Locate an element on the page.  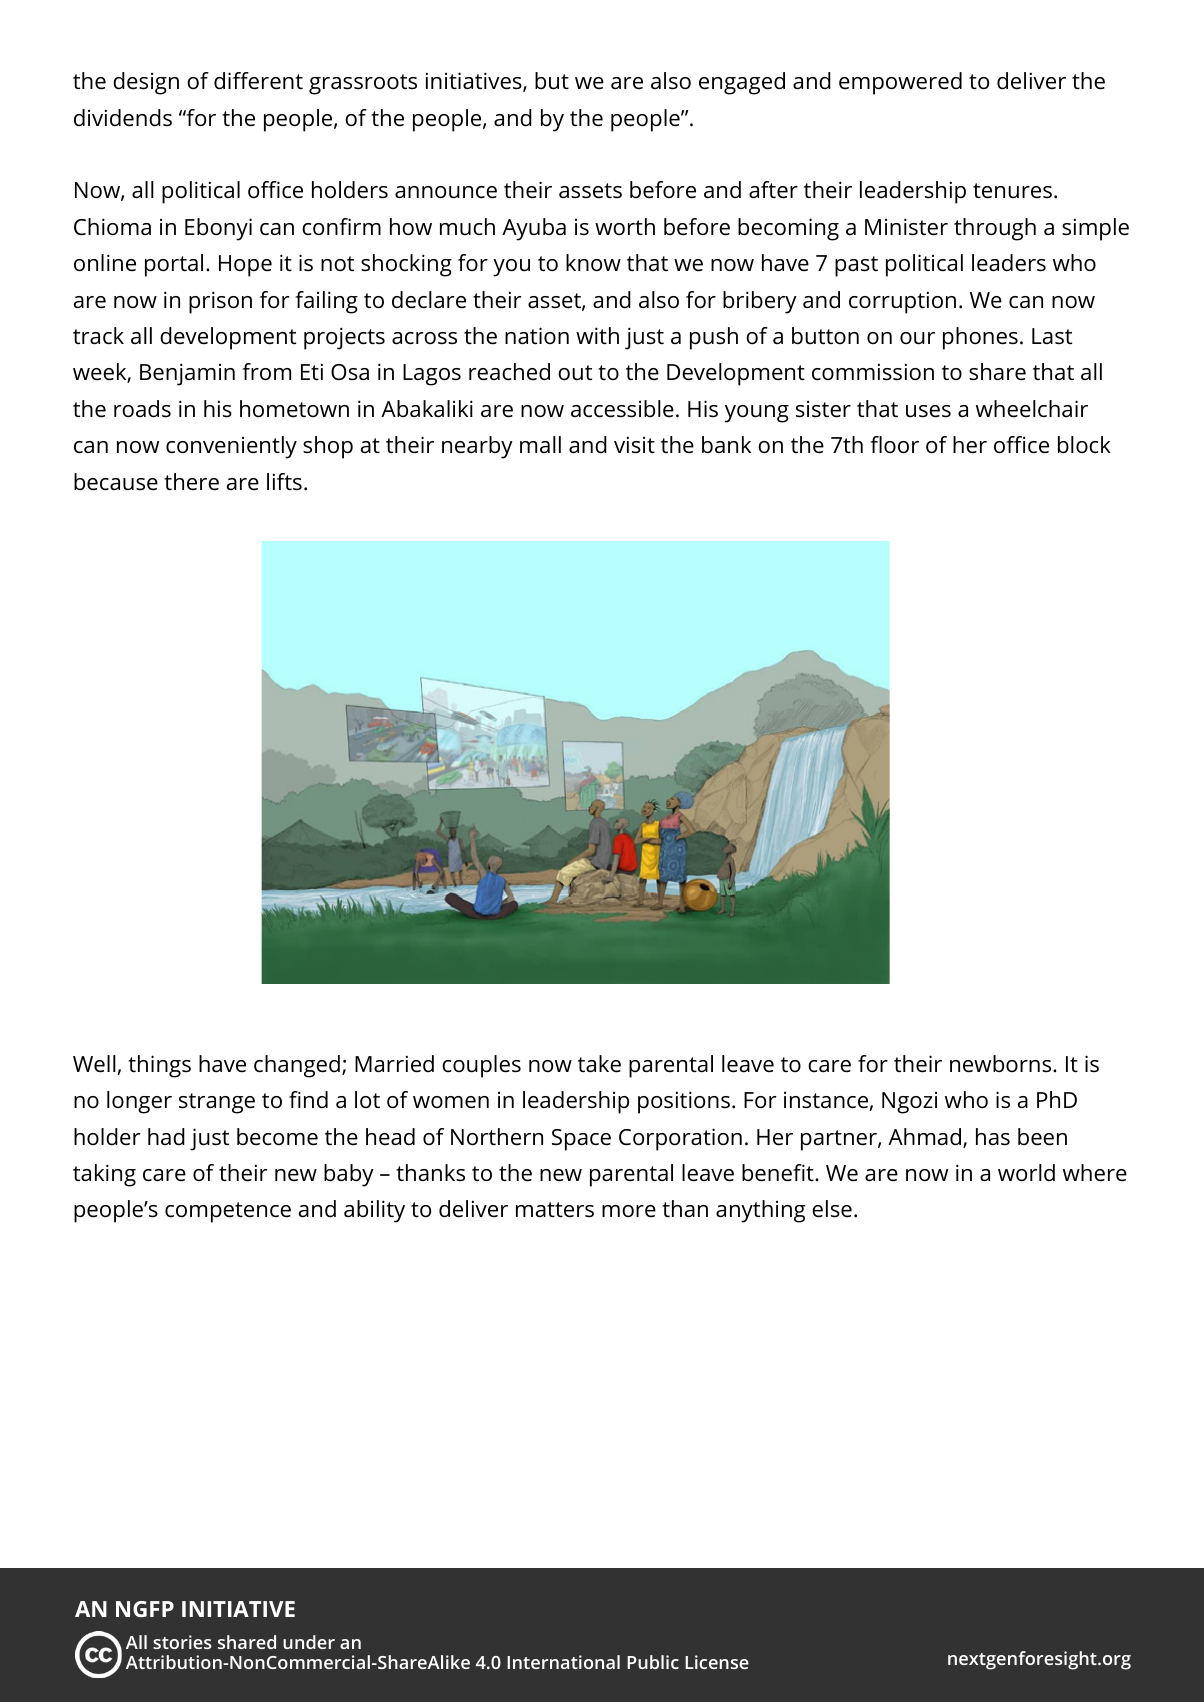
Public is located at coordinates (653, 1662).
